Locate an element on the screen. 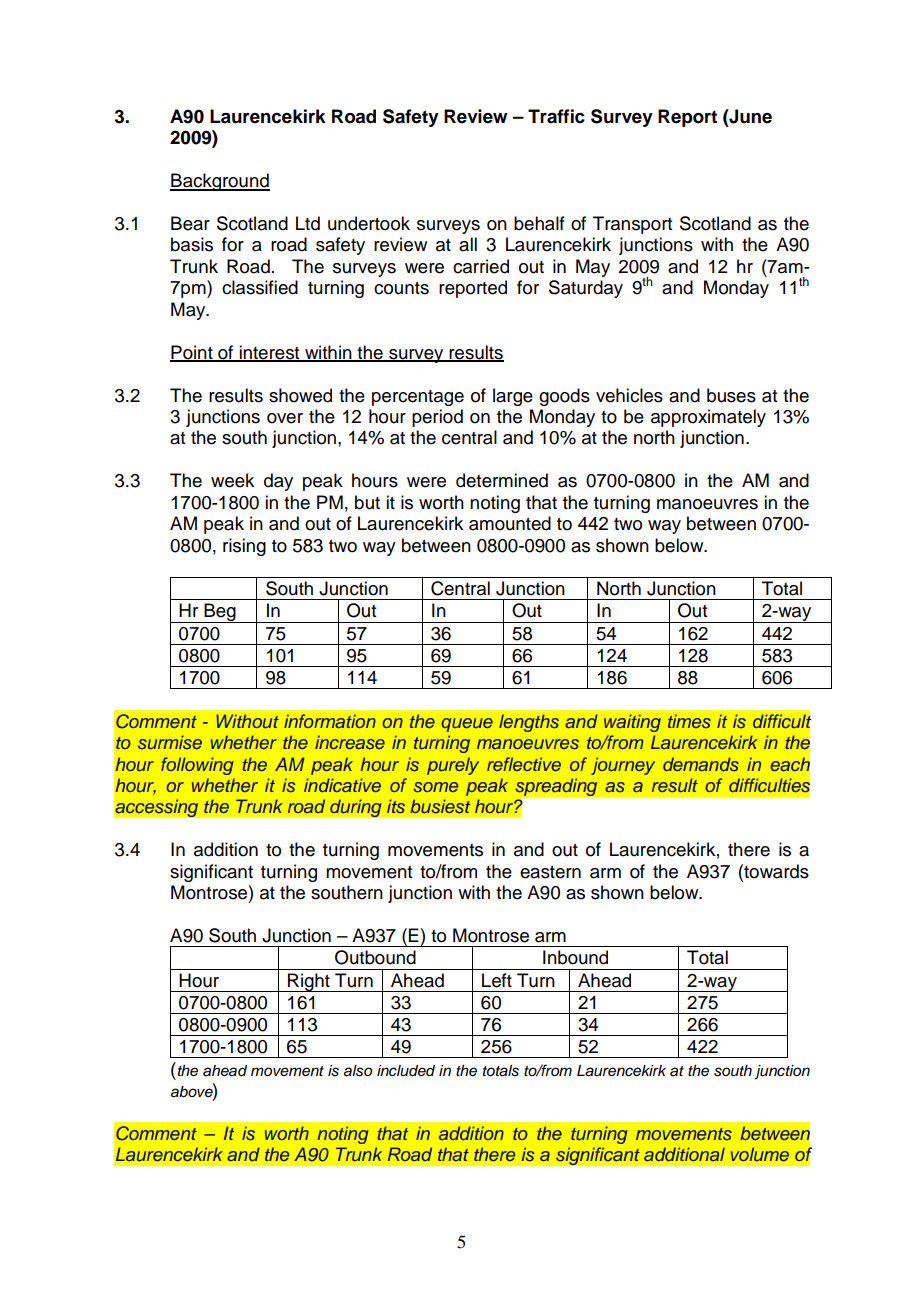 The height and width of the screenshot is (1308, 924). volume is located at coordinates (760, 1154).
